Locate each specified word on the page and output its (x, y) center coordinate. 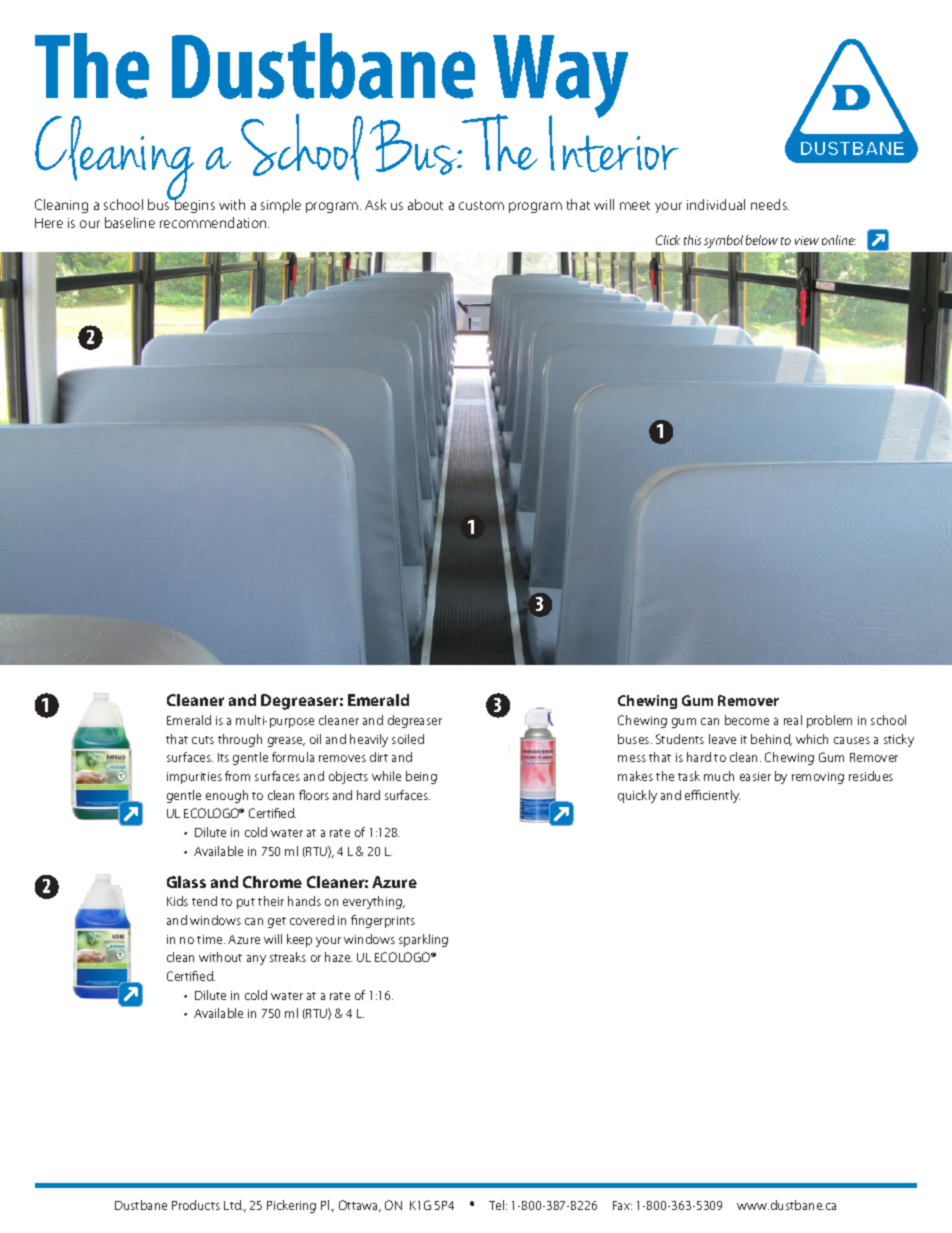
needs (770, 204)
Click (668, 240)
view (807, 240)
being (421, 777)
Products (196, 1205)
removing (818, 778)
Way (560, 78)
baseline (130, 222)
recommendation (214, 222)
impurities (194, 778)
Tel (496, 1205)
